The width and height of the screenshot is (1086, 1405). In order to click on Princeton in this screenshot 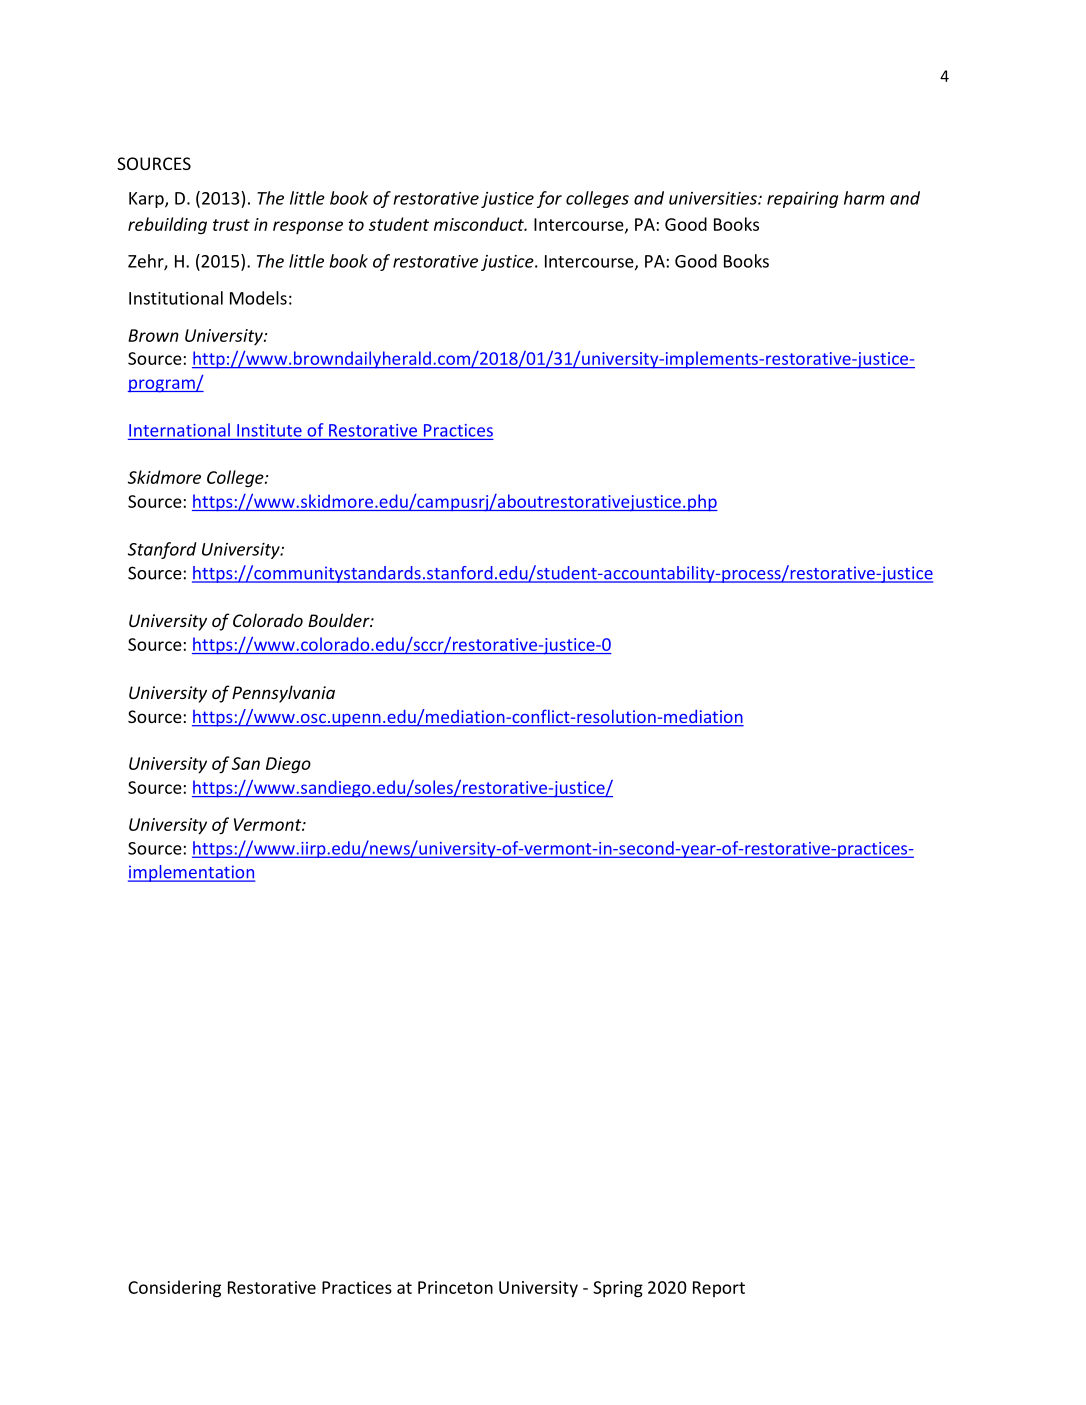, I will do `click(455, 1287)`.
